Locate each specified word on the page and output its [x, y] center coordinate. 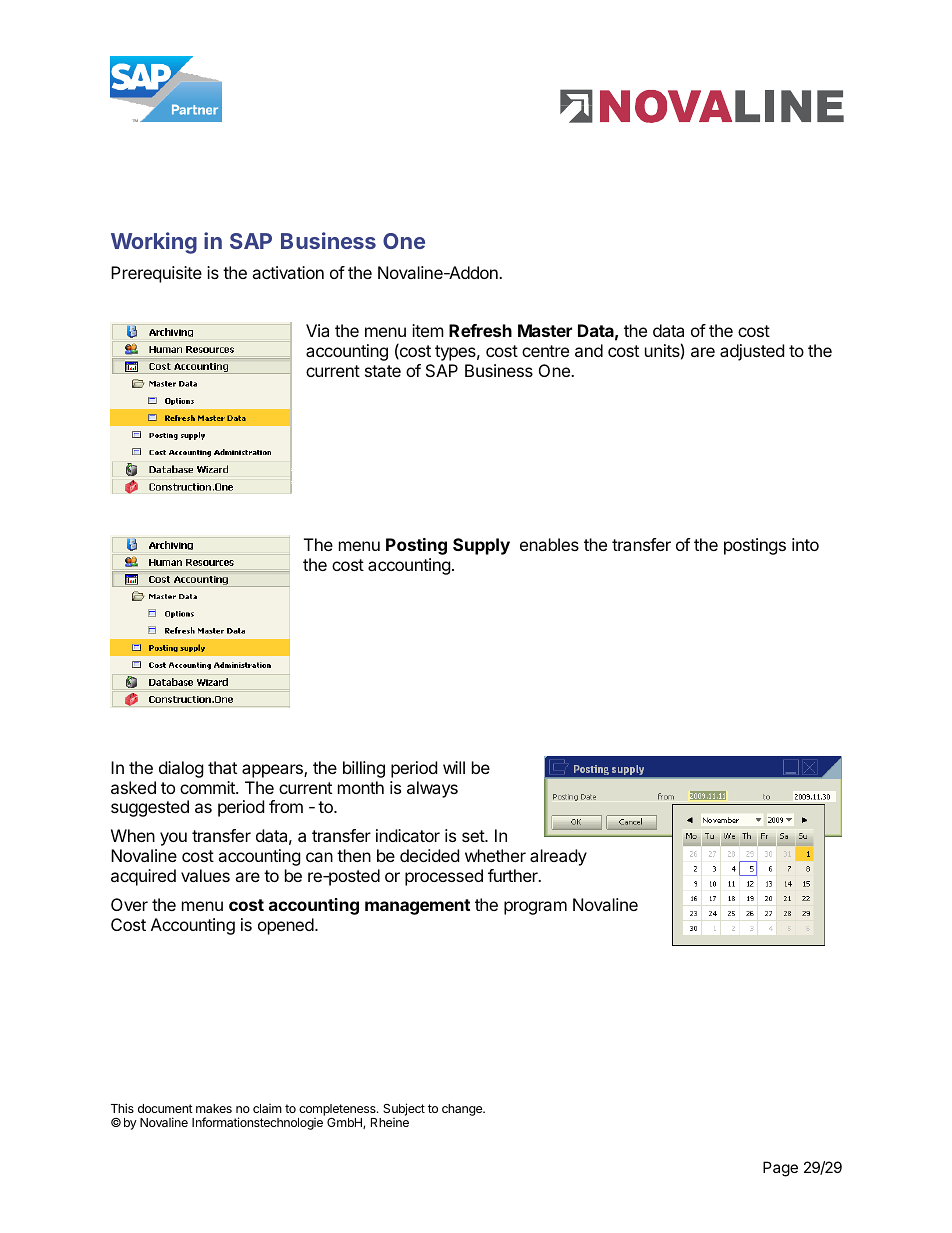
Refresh [480, 330]
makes [214, 1108]
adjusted [752, 352]
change [463, 1110]
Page [780, 1169]
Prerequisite [156, 274]
